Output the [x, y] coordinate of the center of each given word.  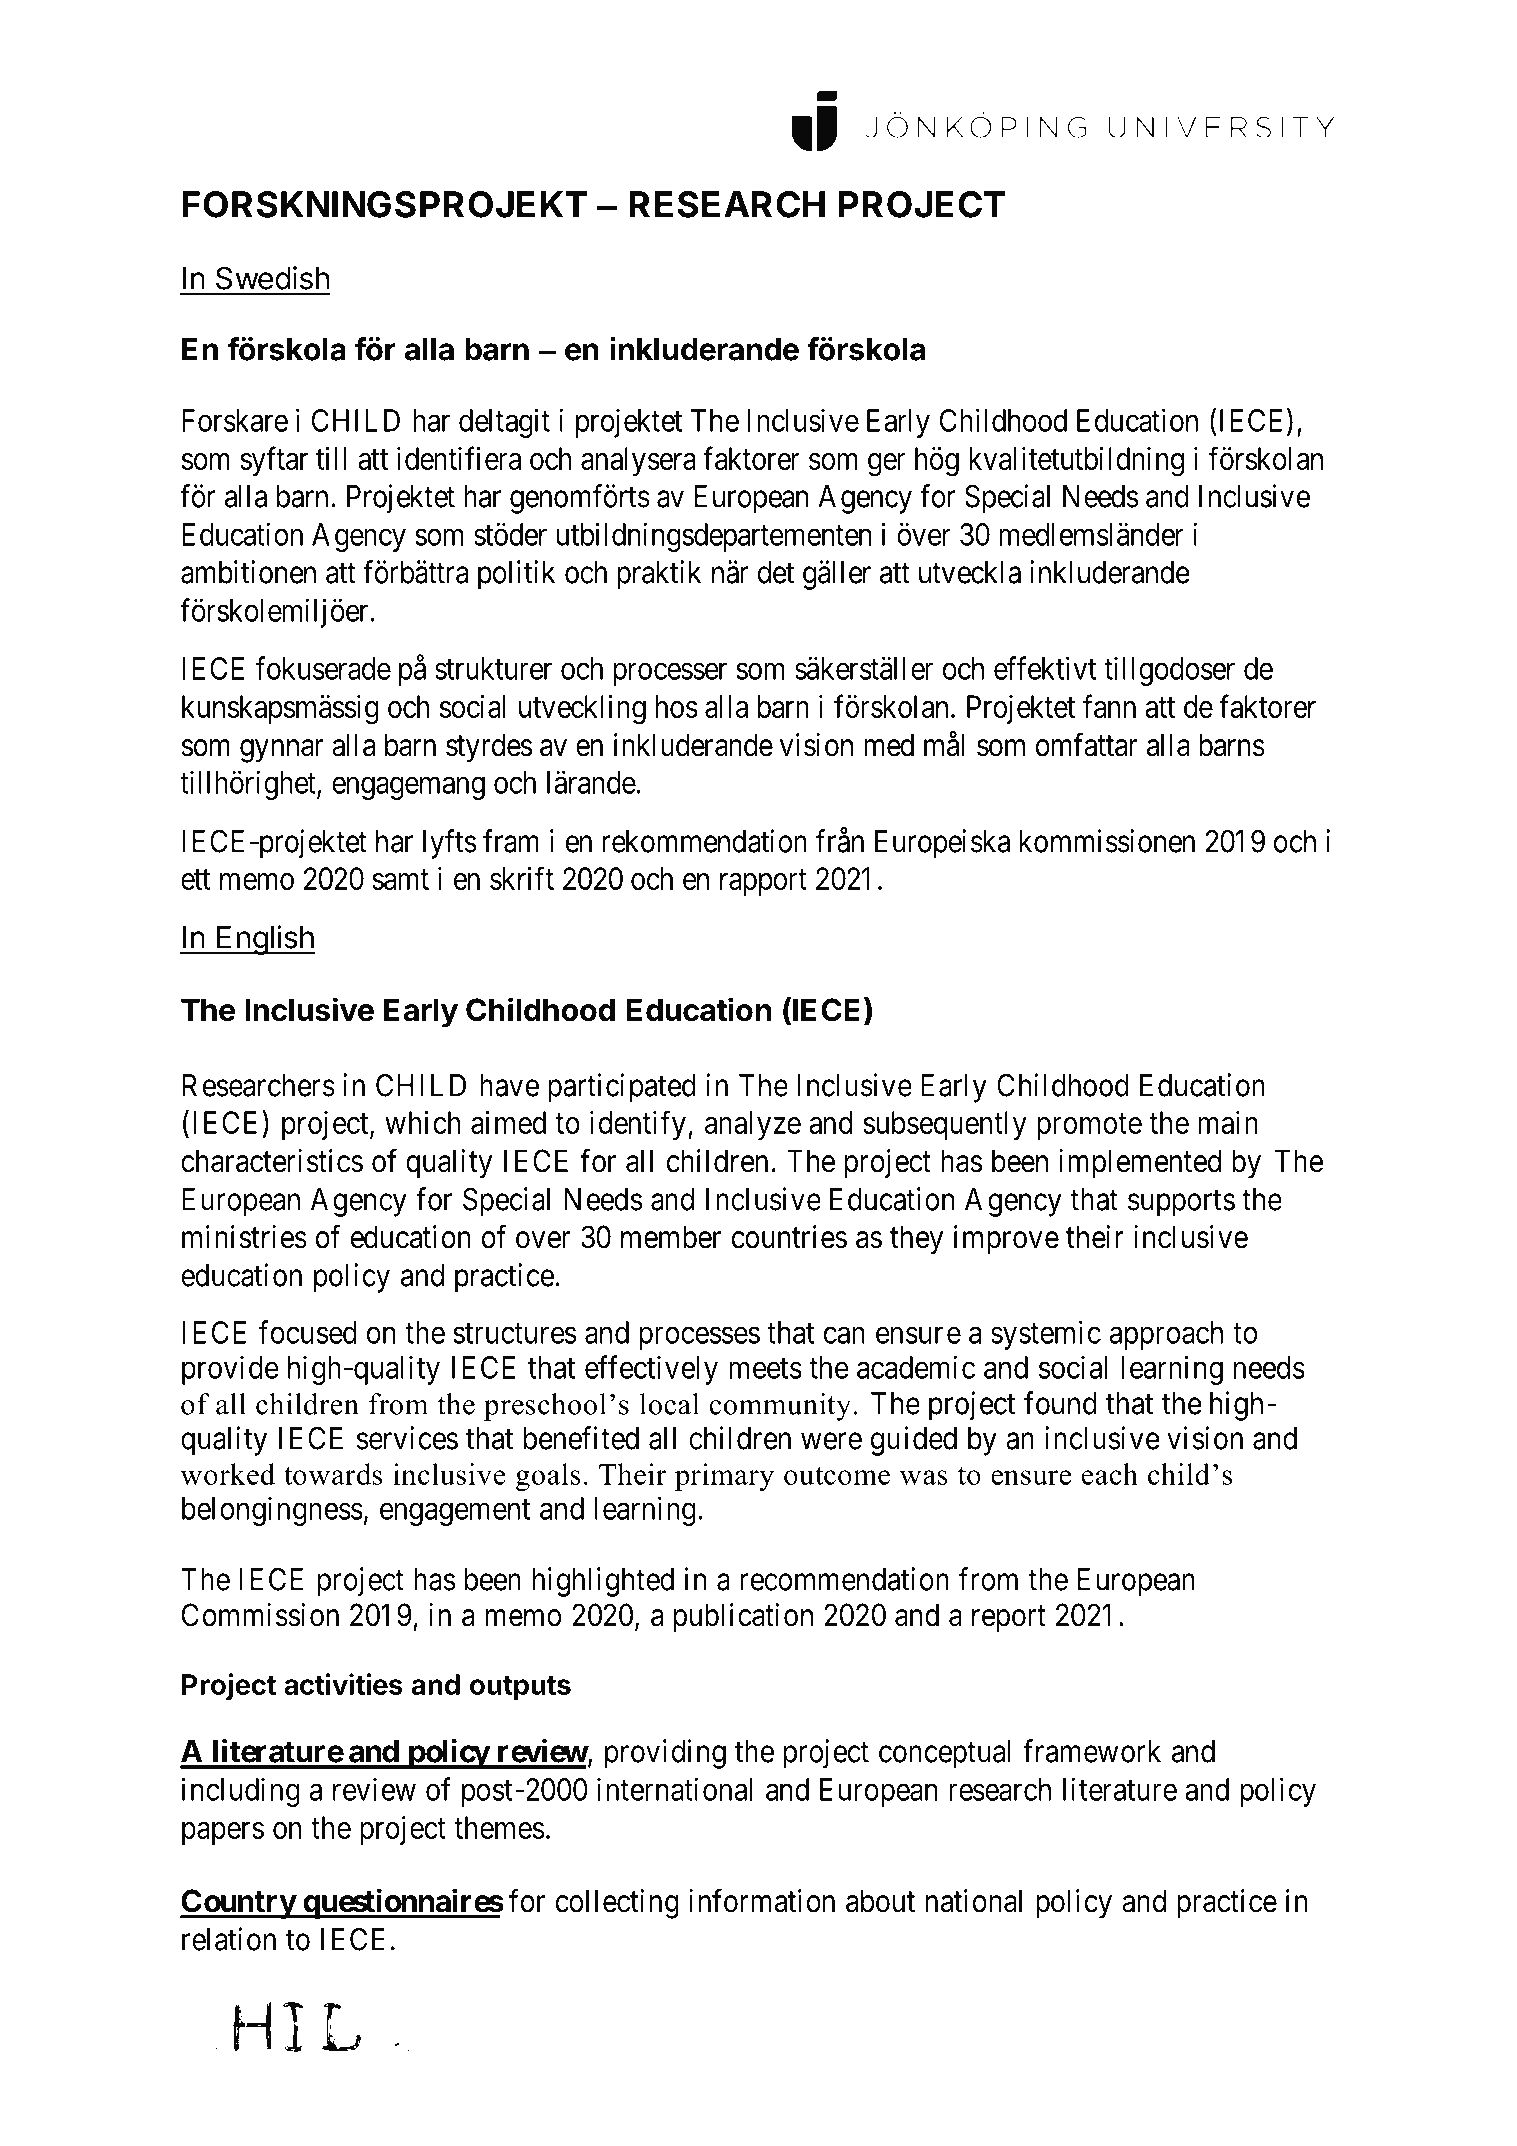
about [880, 1901]
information [762, 1901]
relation [229, 1939]
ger [886, 465]
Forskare [235, 420]
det [776, 572]
